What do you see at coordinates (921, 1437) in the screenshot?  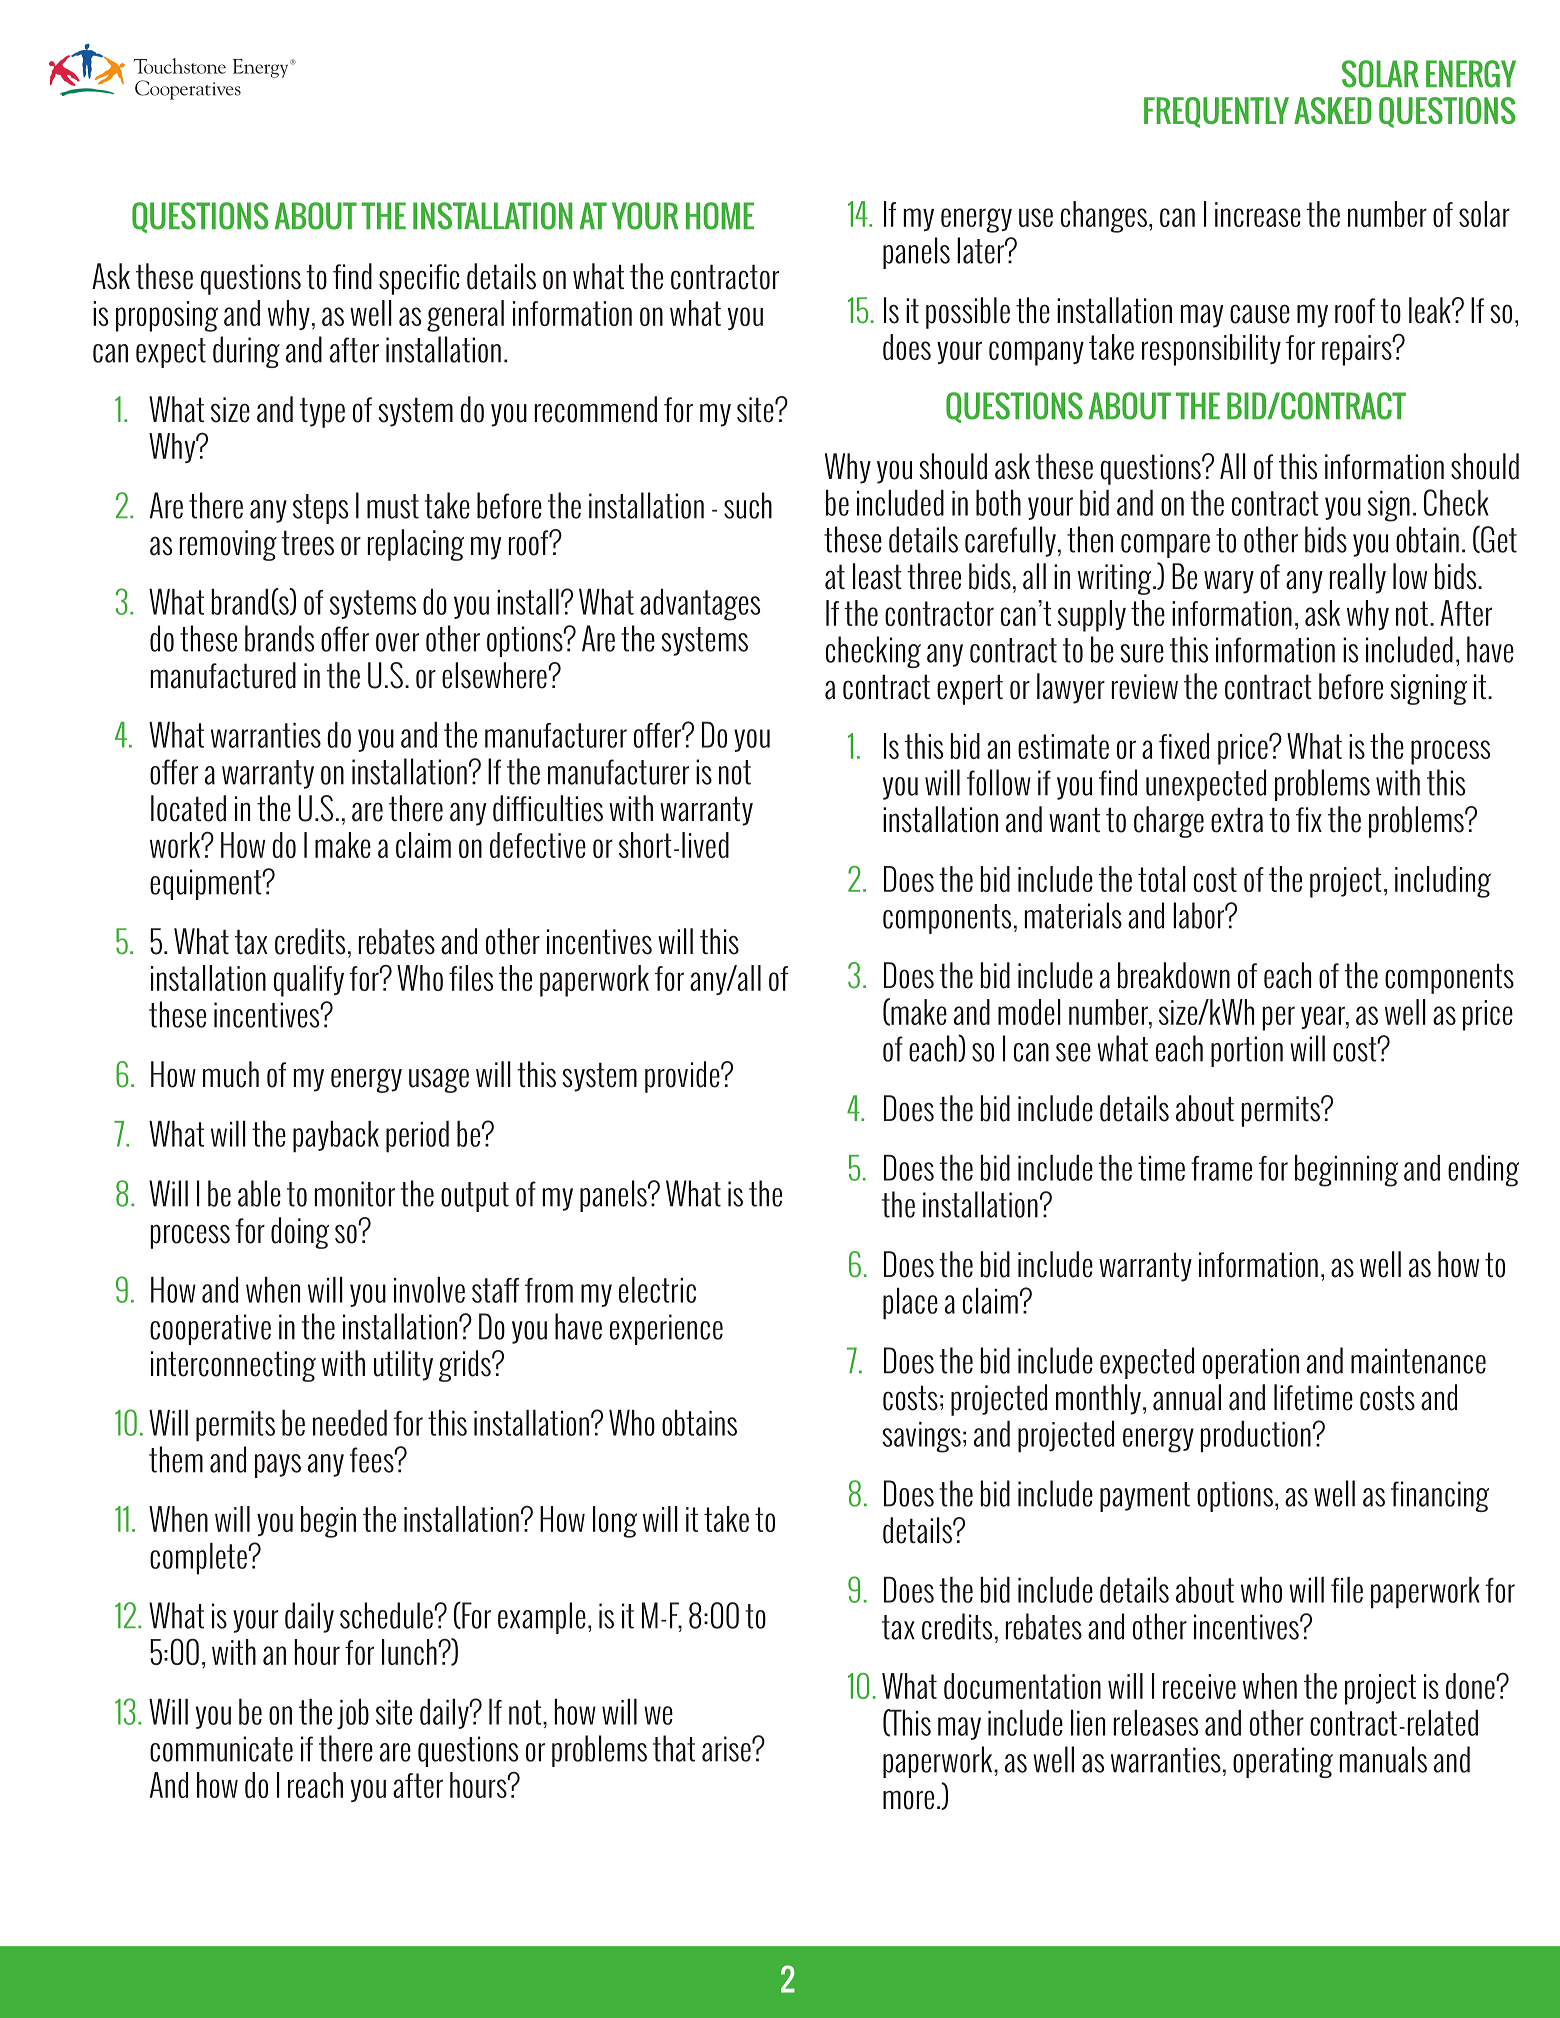 I see `savings` at bounding box center [921, 1437].
